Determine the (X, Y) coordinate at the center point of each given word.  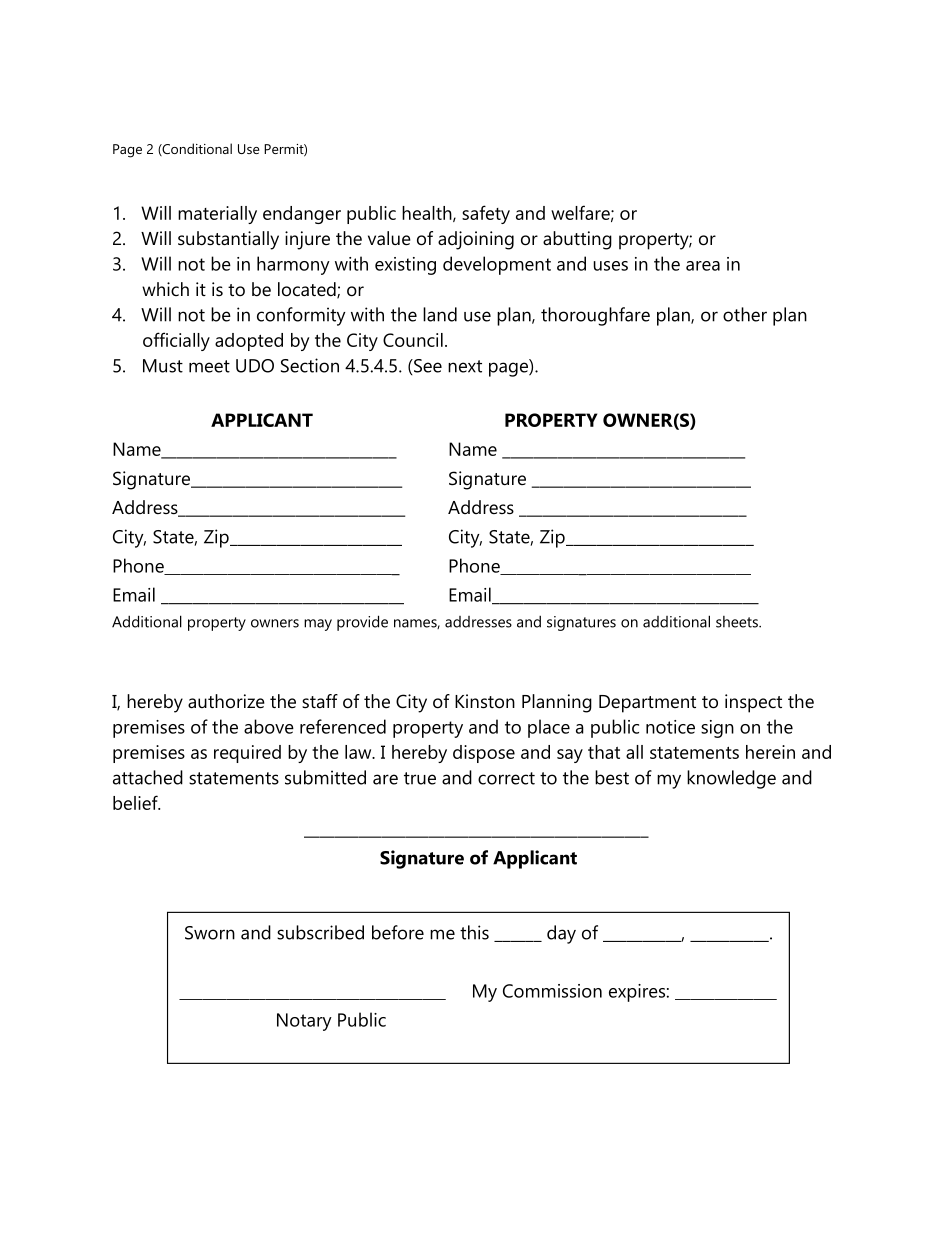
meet (209, 366)
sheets (738, 622)
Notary (304, 1022)
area (703, 266)
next (465, 366)
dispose (484, 754)
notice (670, 727)
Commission (552, 991)
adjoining (476, 240)
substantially (228, 240)
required (247, 754)
